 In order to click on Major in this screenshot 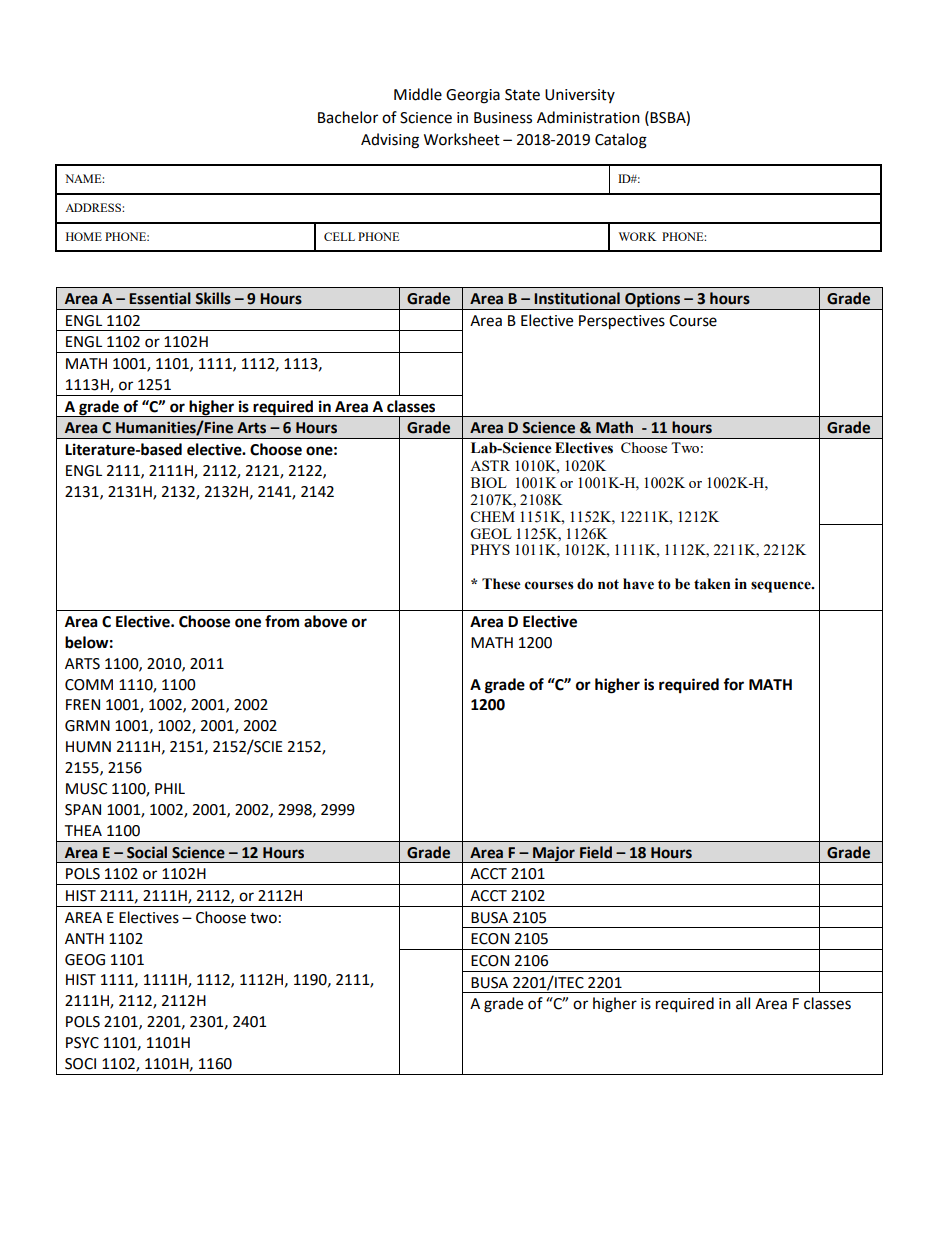, I will do `click(554, 854)`.
